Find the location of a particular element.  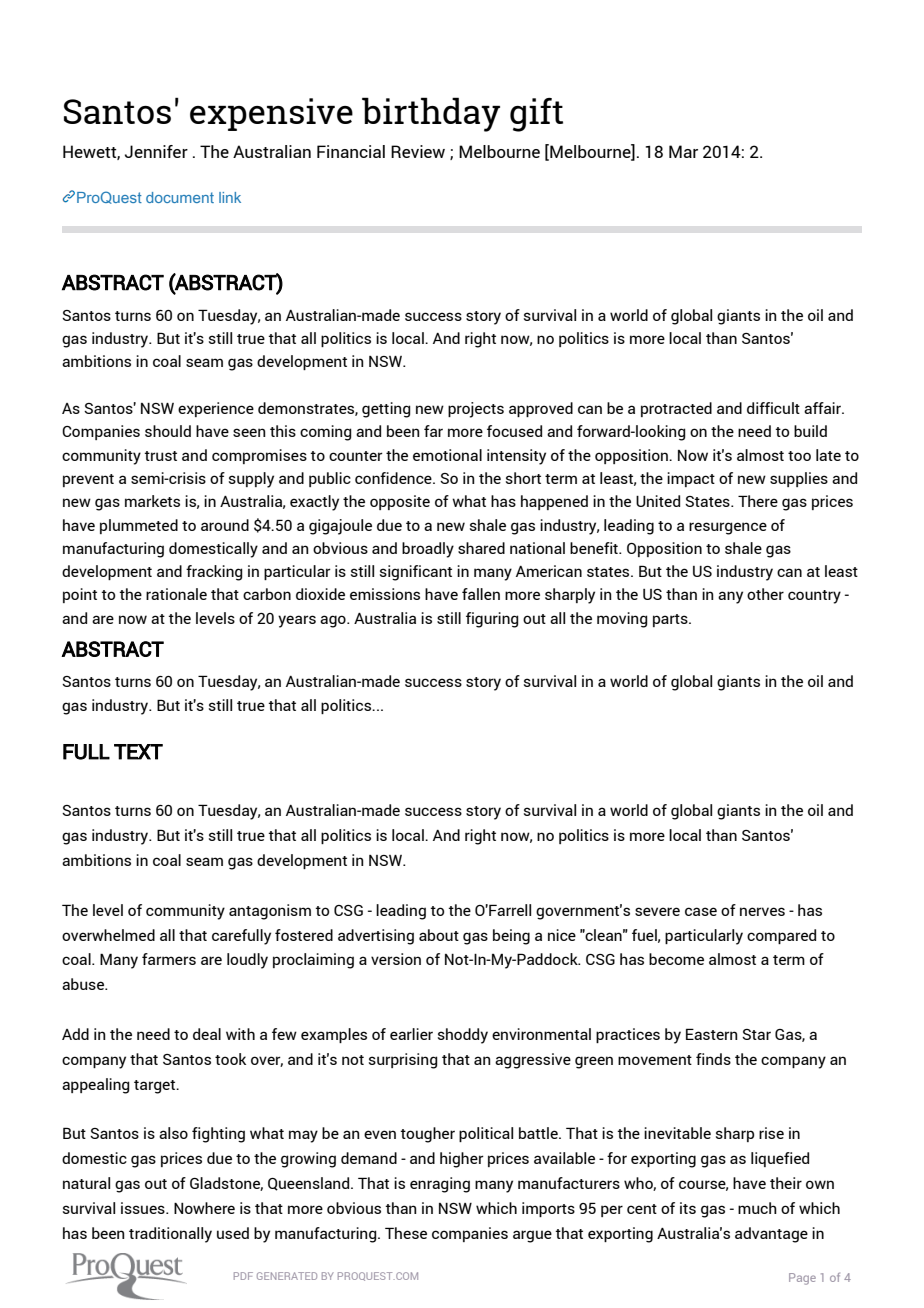

parts is located at coordinates (671, 620).
